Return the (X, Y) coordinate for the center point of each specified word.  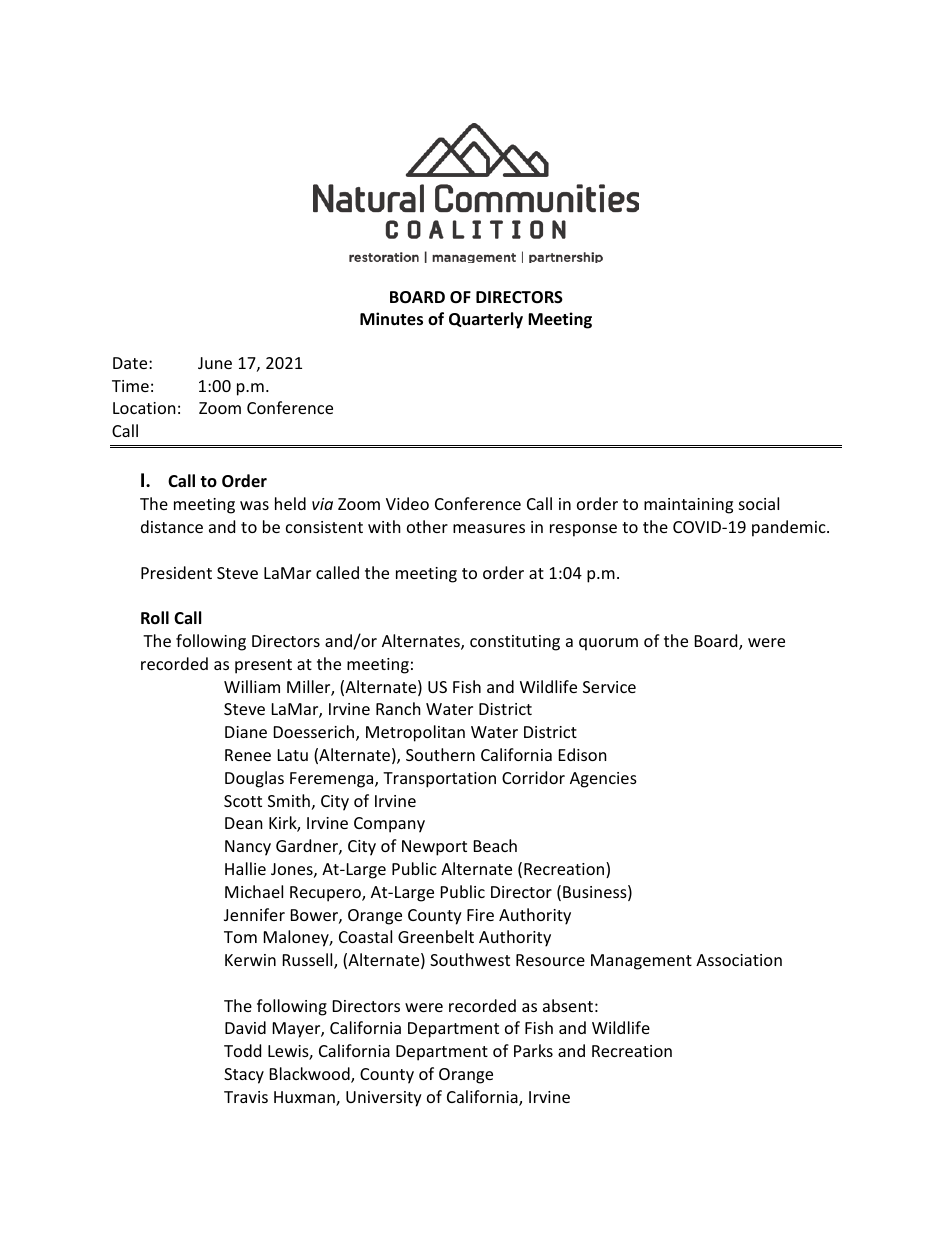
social (759, 503)
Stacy (244, 1076)
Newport (434, 848)
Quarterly (486, 320)
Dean (244, 823)
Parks (533, 1050)
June (215, 363)
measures (489, 528)
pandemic (790, 528)
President (176, 572)
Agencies (603, 780)
